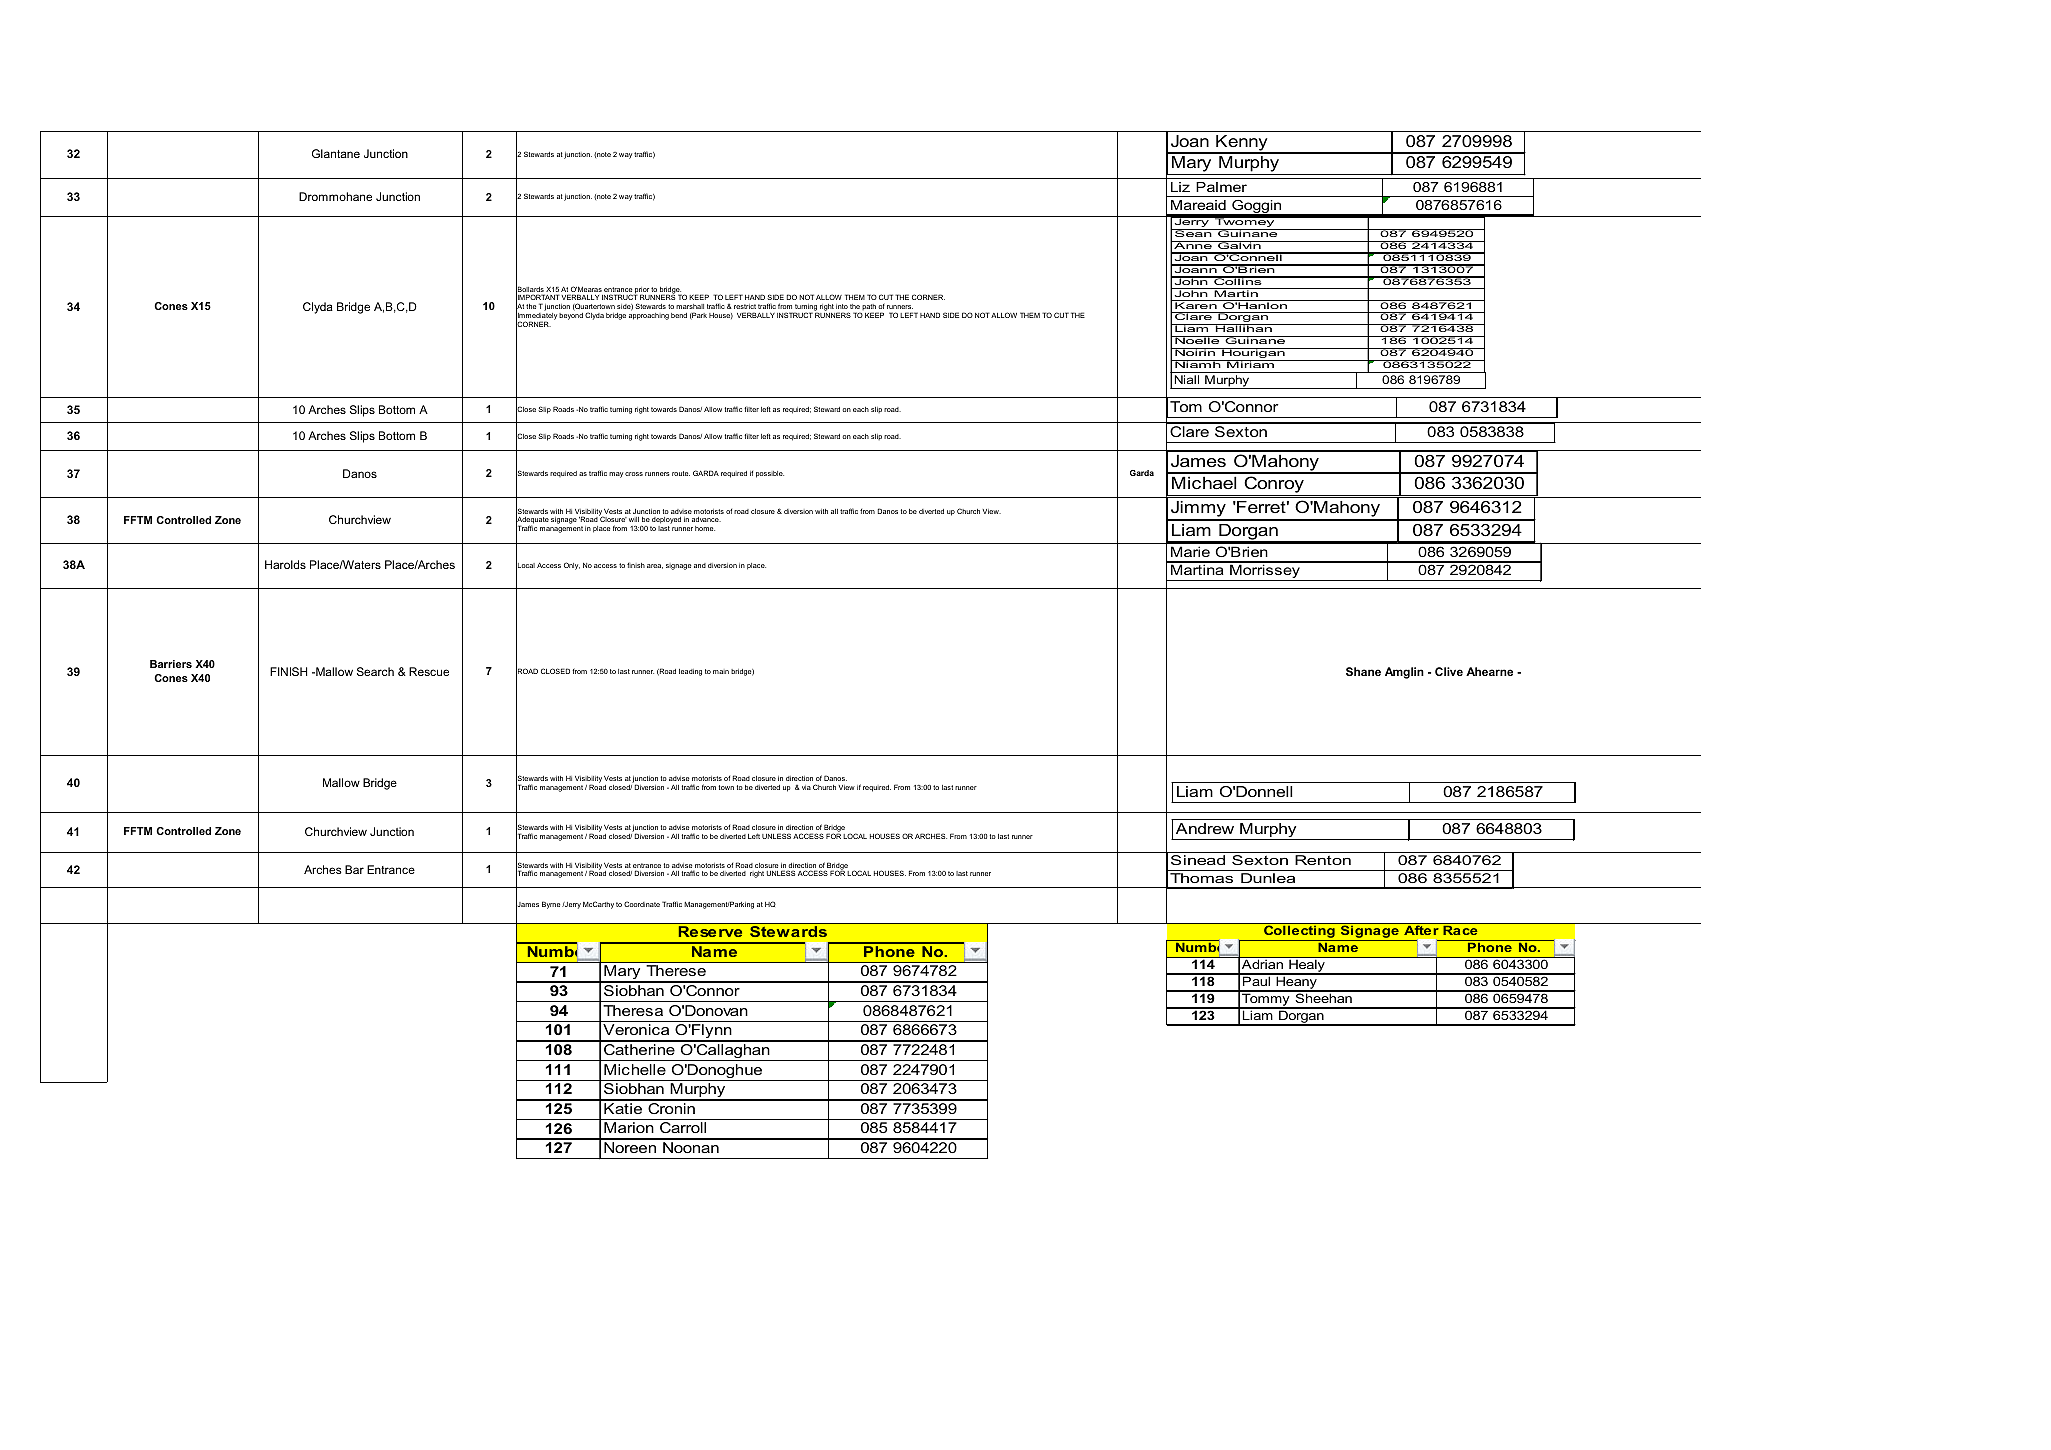  Describe the element at coordinates (683, 1127) in the screenshot. I see `Carroll` at that location.
